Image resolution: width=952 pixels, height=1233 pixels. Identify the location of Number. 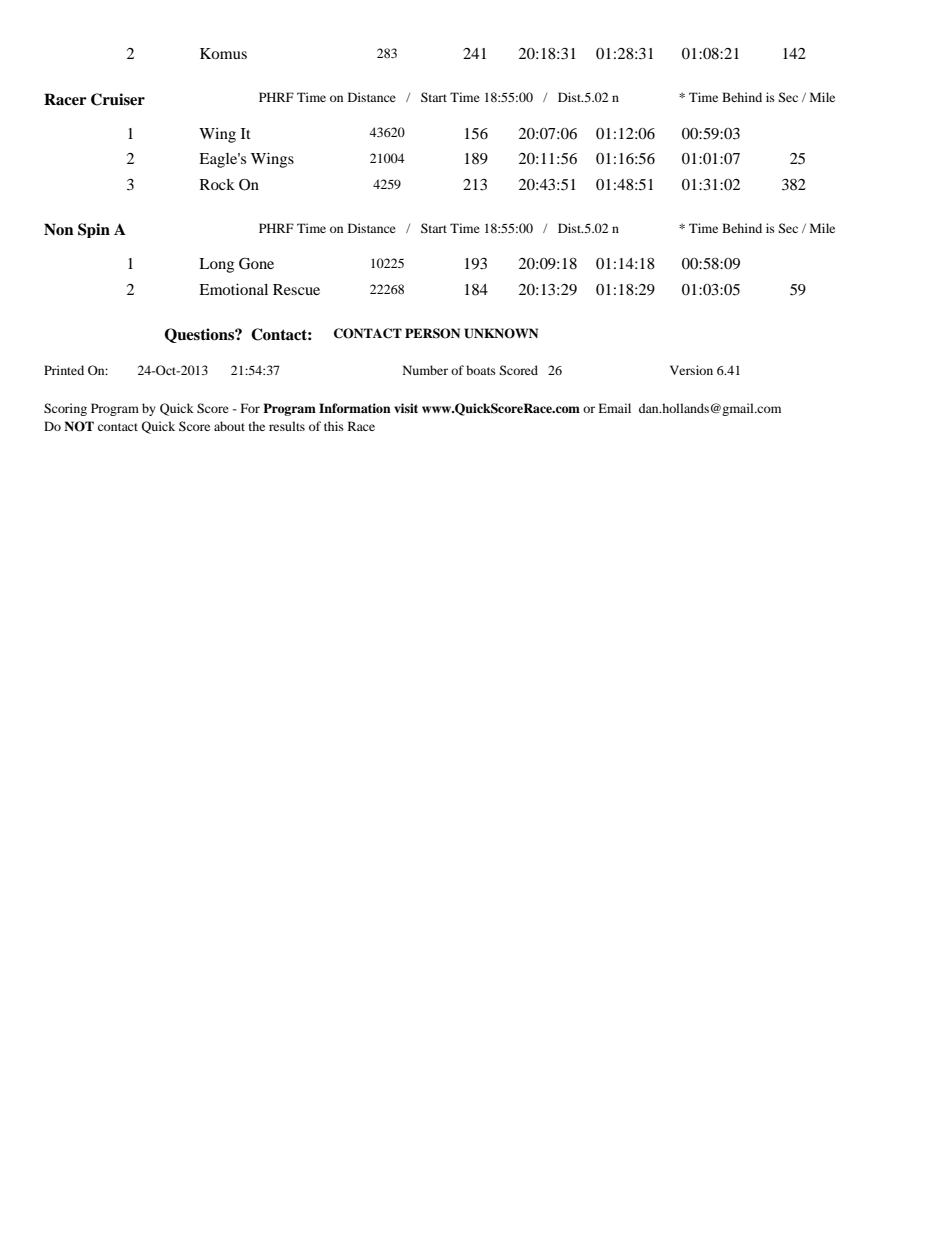
(425, 370).
